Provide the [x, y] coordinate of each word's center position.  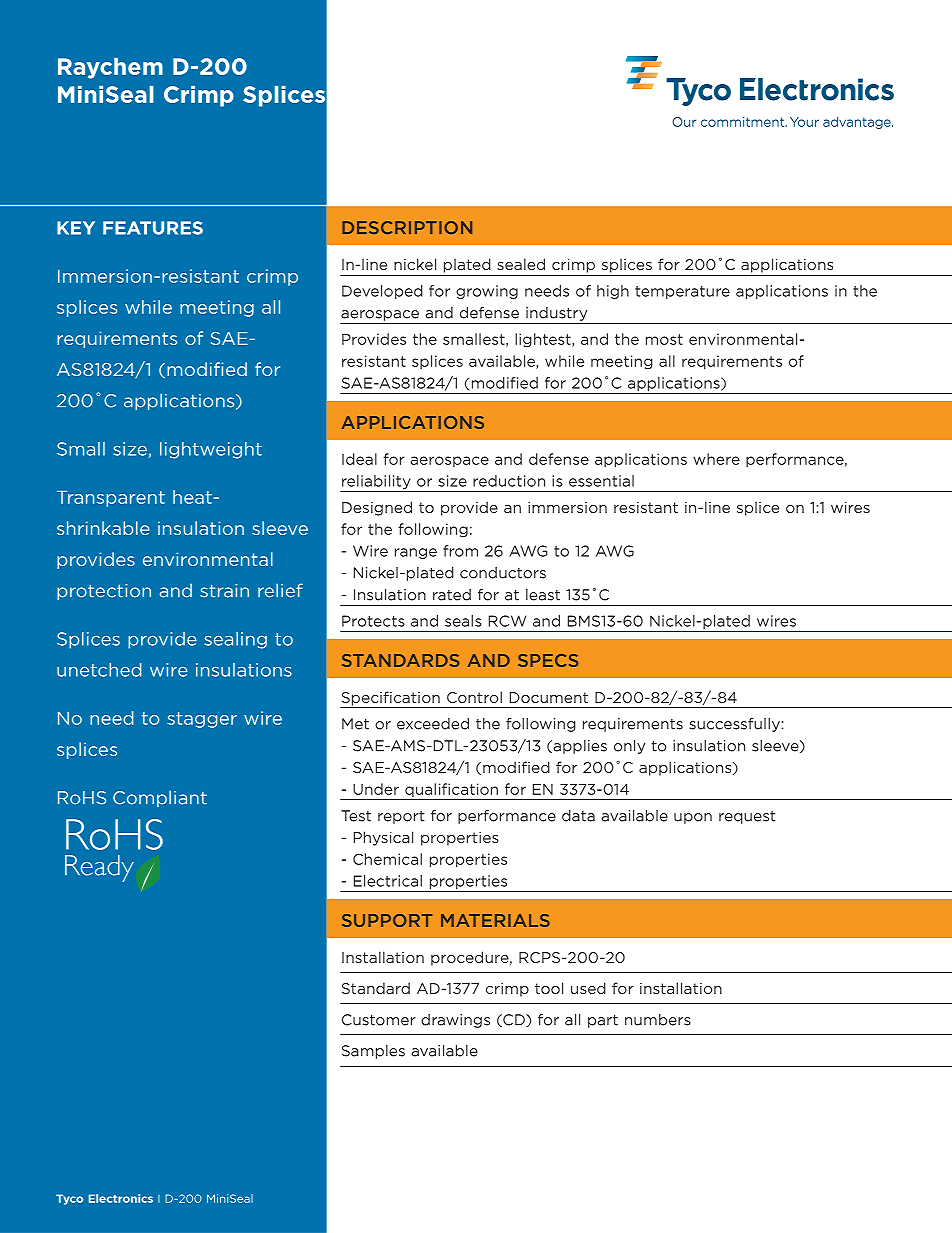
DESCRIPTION [407, 227]
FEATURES [153, 228]
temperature [682, 292]
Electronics [121, 1198]
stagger [202, 720]
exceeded [433, 724]
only [629, 747]
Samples [373, 1052]
